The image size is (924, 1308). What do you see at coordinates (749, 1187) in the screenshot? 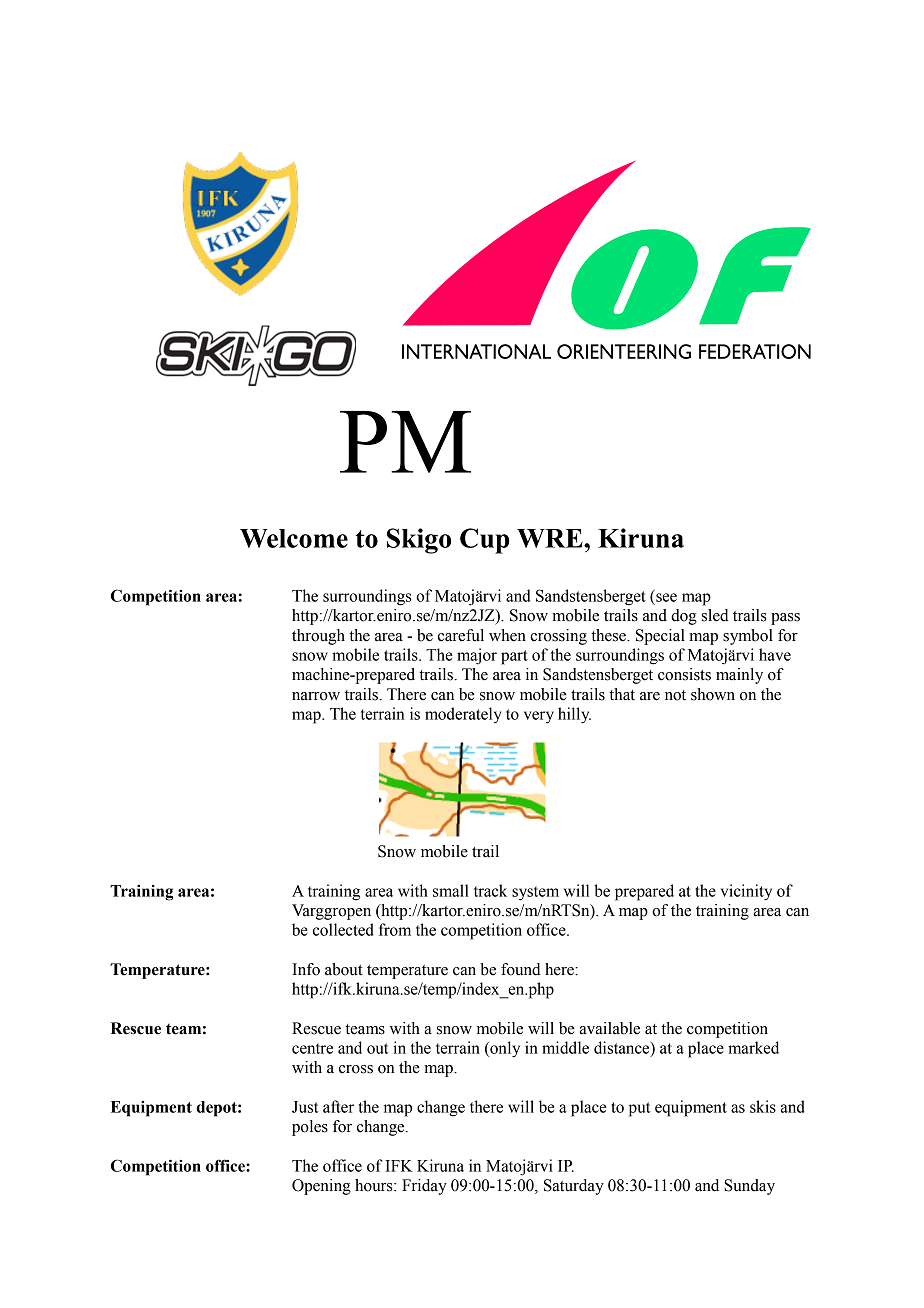
I see `Sunday` at bounding box center [749, 1187].
